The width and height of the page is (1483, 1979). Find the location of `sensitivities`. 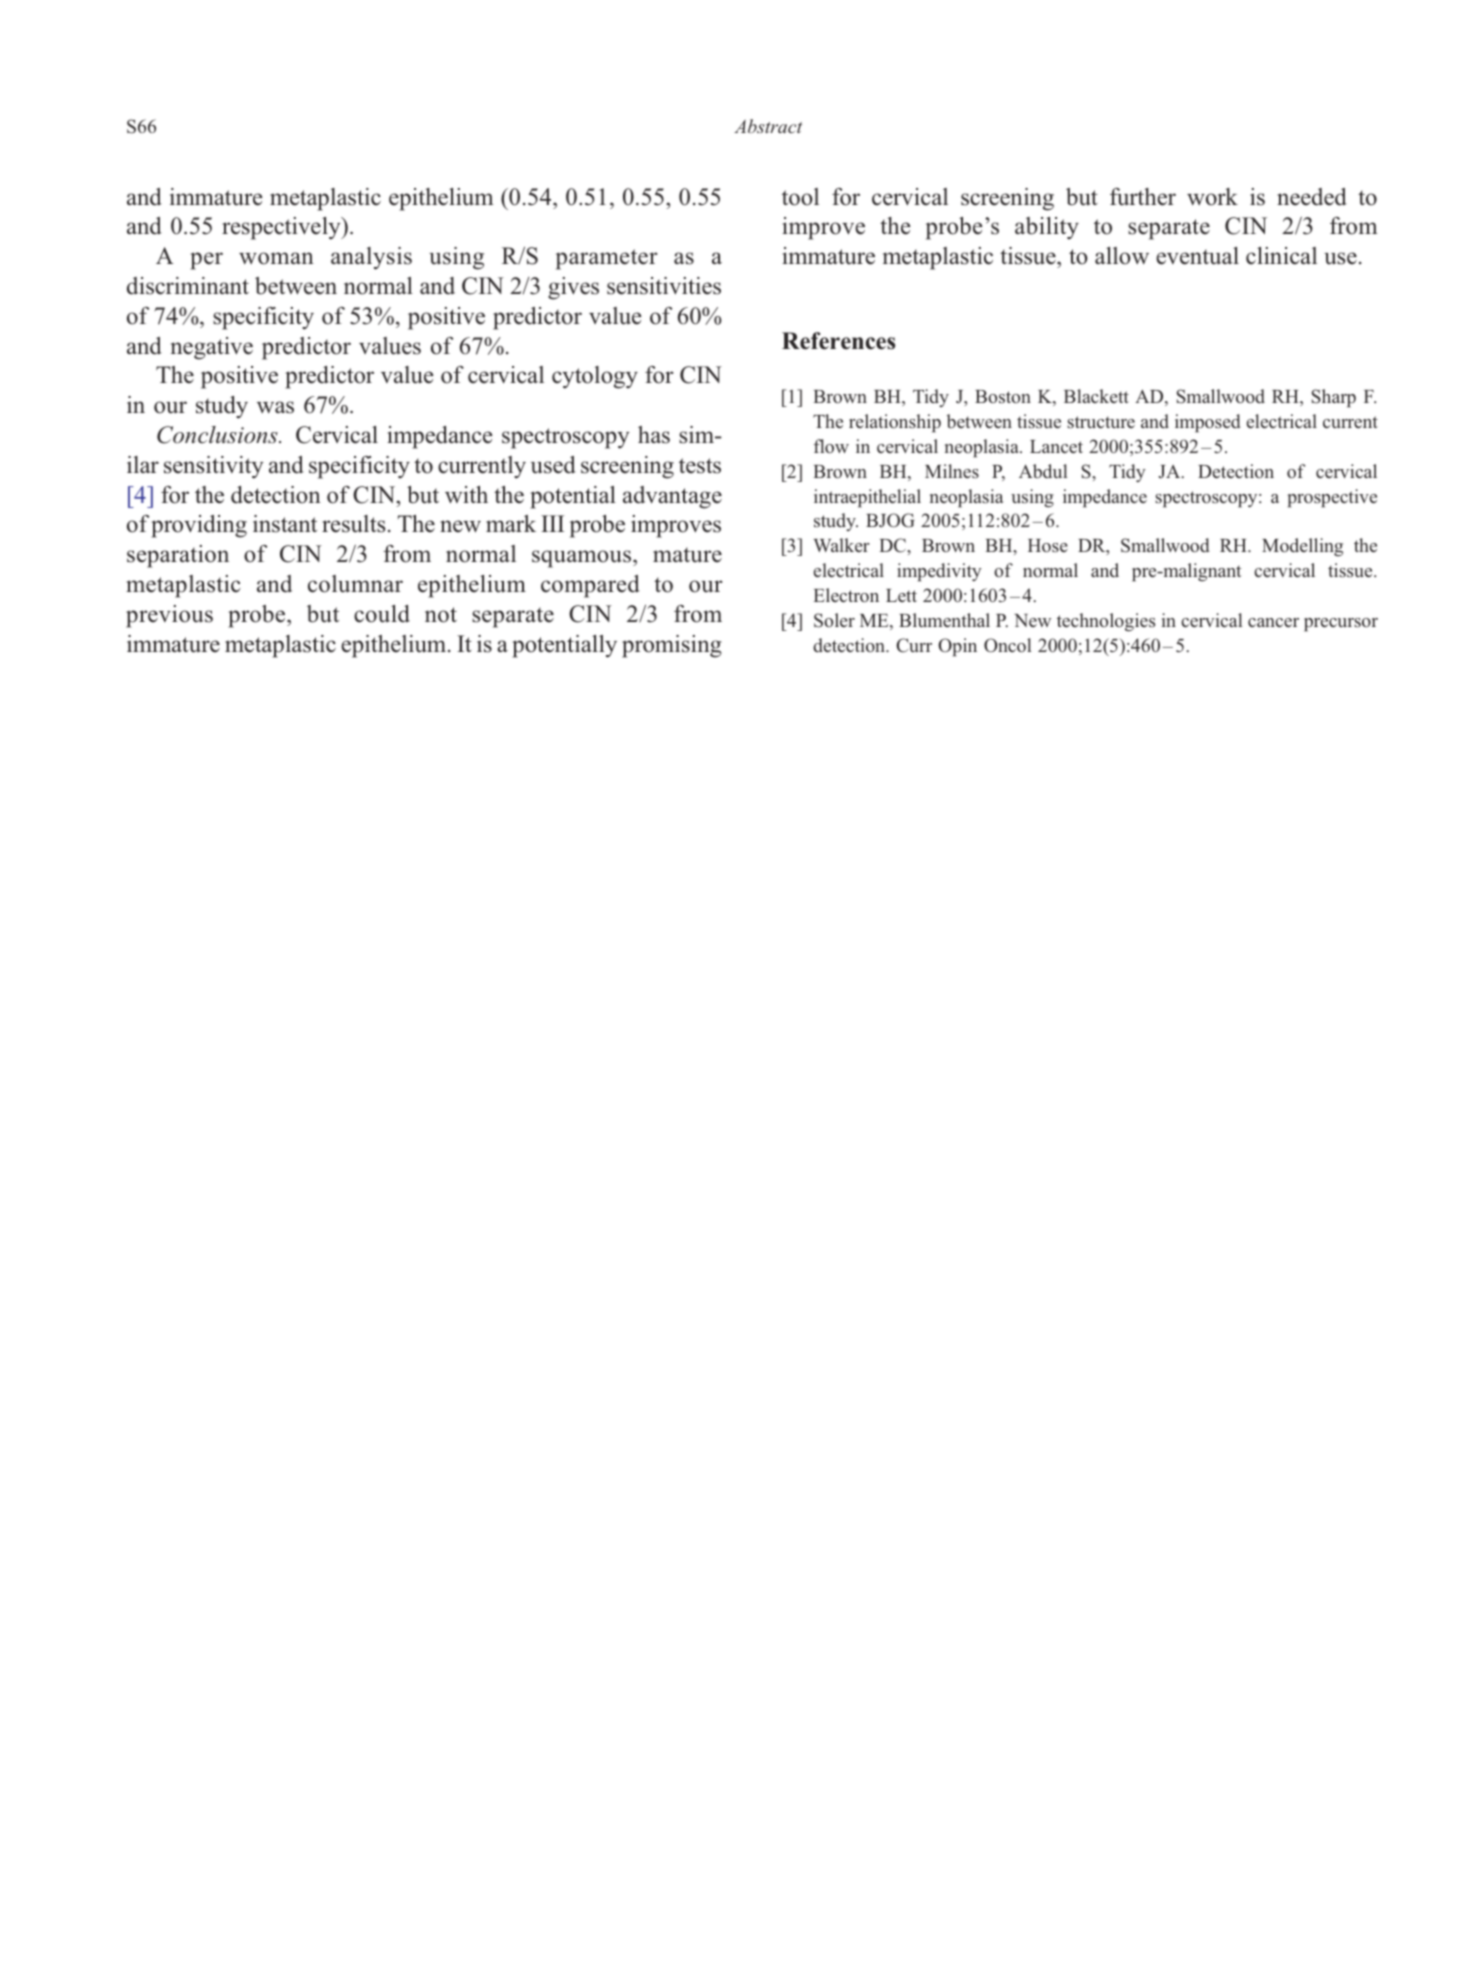

sensitivities is located at coordinates (664, 286).
